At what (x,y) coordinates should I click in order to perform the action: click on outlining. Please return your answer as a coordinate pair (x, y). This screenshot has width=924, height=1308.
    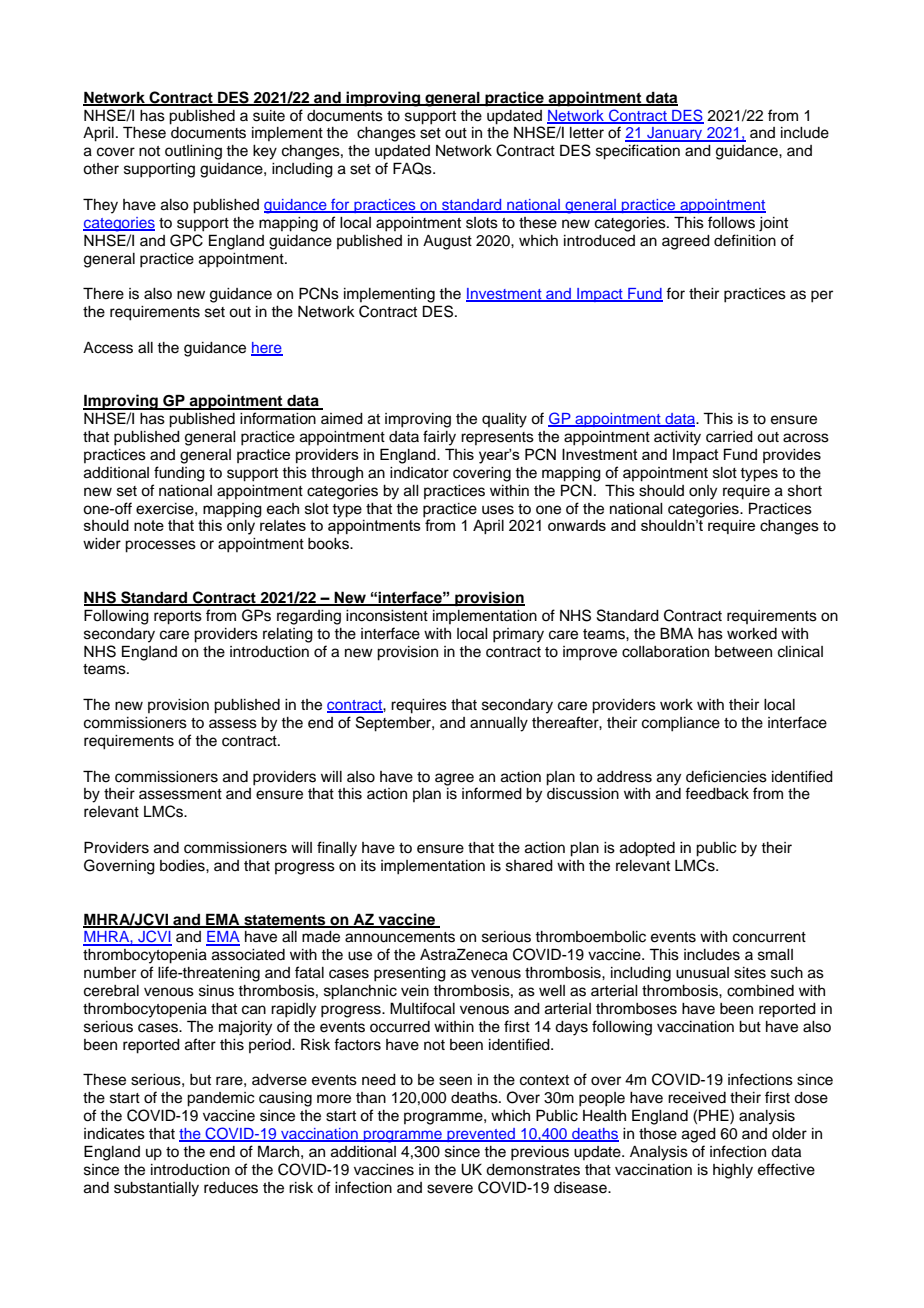
    Looking at the image, I should click on (193, 152).
